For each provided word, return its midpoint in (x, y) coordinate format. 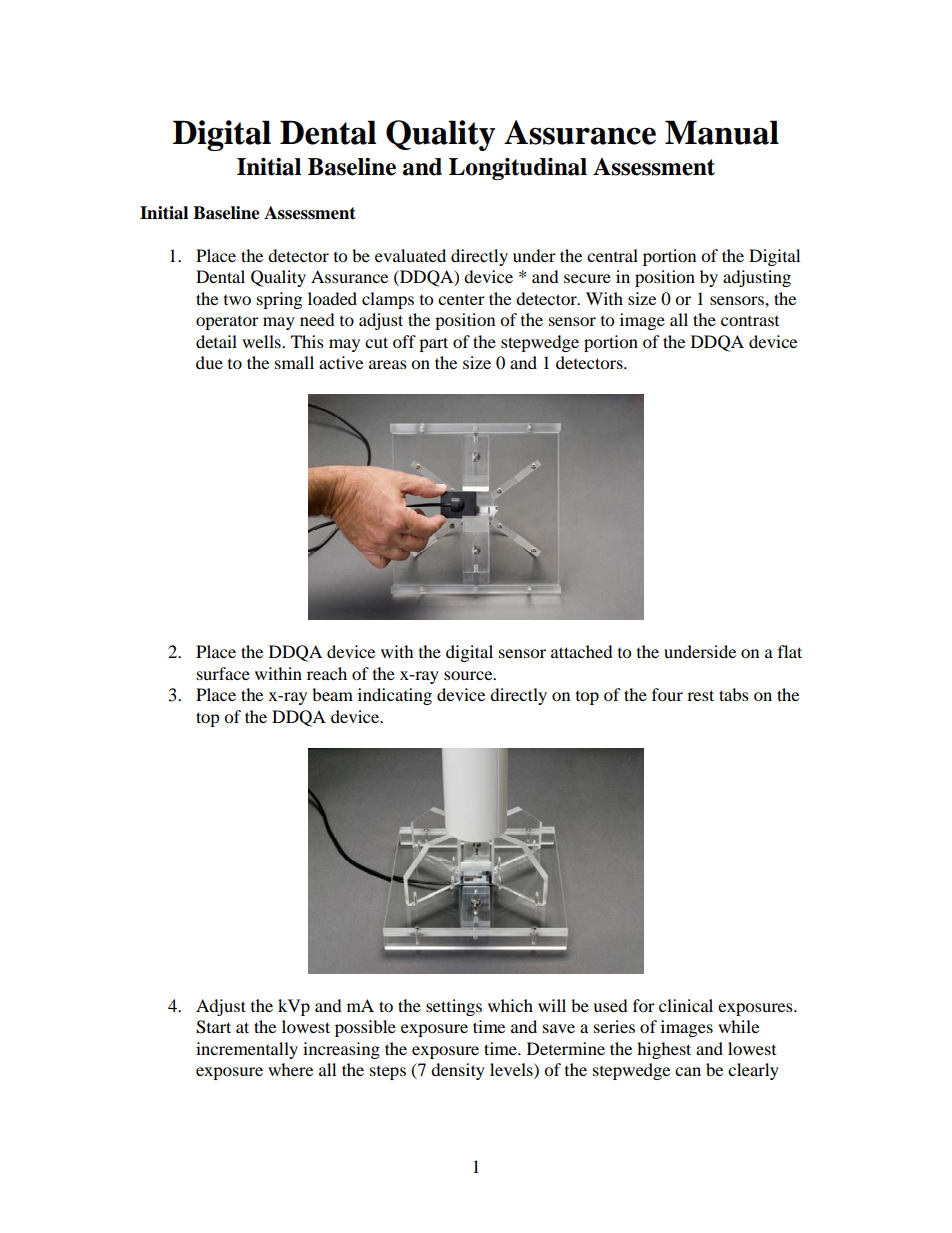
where (290, 1069)
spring (279, 300)
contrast (750, 321)
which (510, 1005)
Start (213, 1027)
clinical (686, 1005)
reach (327, 673)
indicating (395, 696)
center (461, 300)
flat (790, 651)
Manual (722, 132)
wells (262, 341)
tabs (734, 694)
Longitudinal (518, 169)
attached (582, 651)
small (294, 362)
